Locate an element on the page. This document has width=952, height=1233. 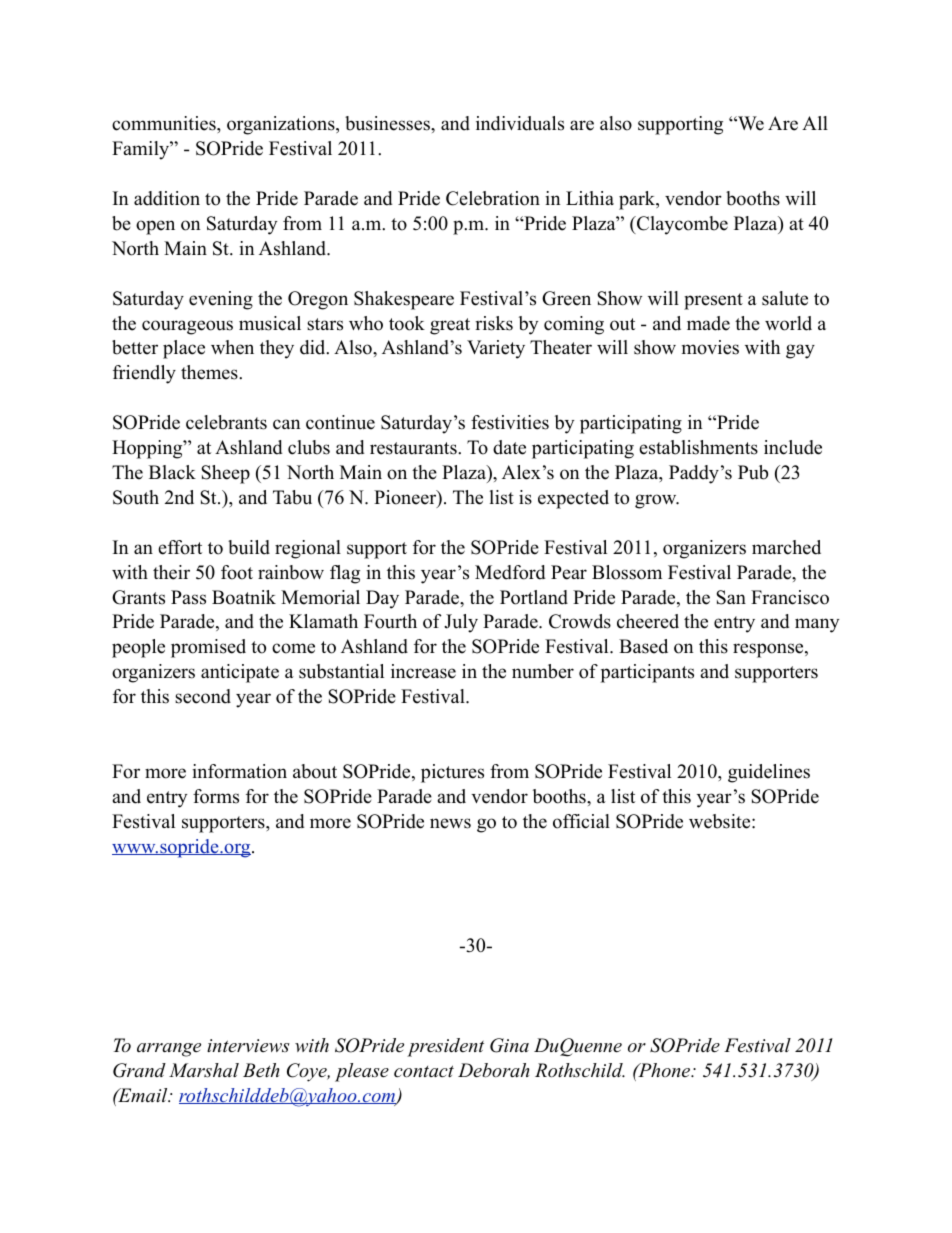
president is located at coordinates (445, 1047).
